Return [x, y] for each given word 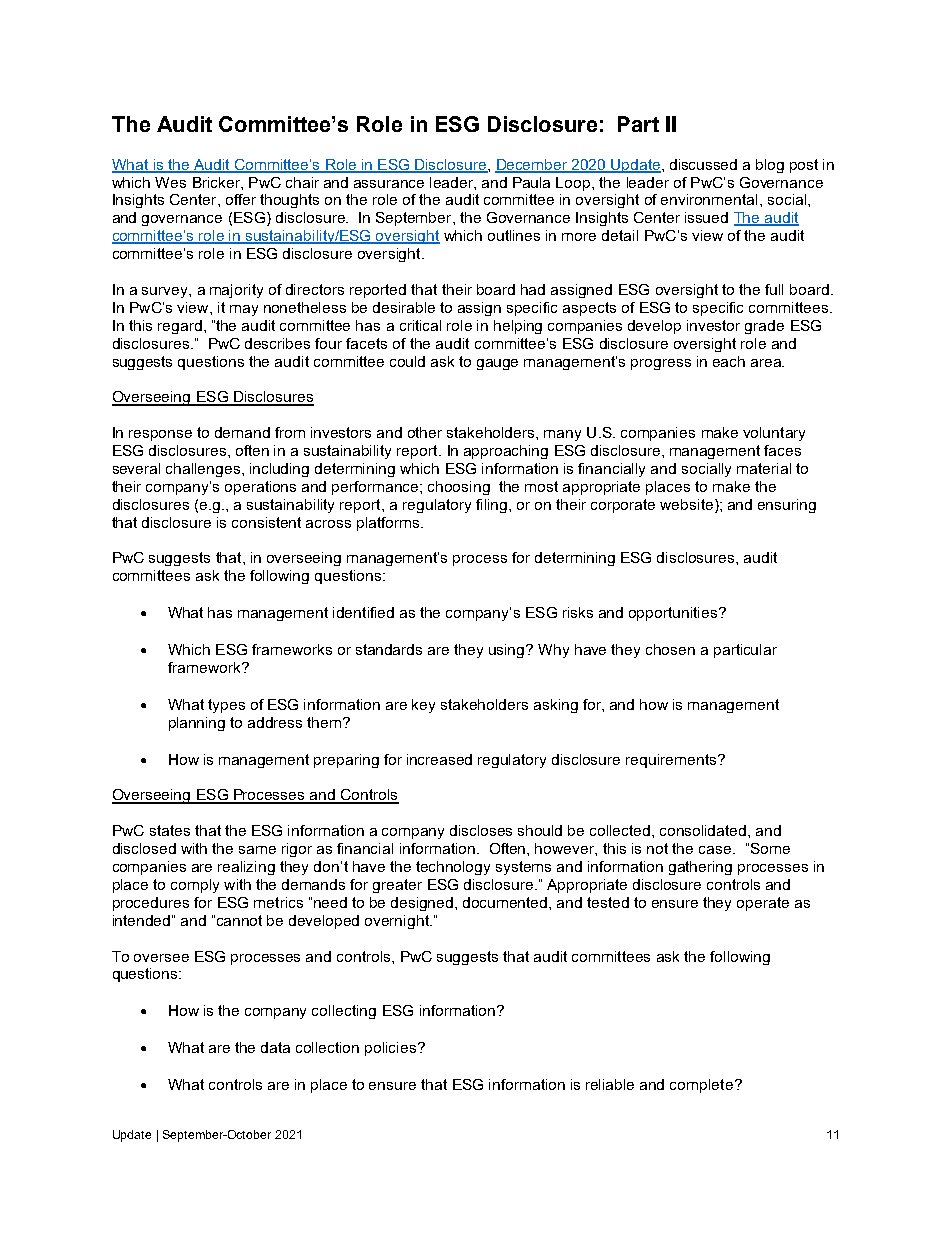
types [226, 706]
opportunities [674, 614]
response [160, 435]
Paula [531, 182]
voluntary [774, 434]
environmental [709, 199]
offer [241, 199]
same [257, 850]
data [275, 1047]
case [716, 850]
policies [392, 1049]
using [508, 651]
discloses [481, 830]
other [425, 432]
